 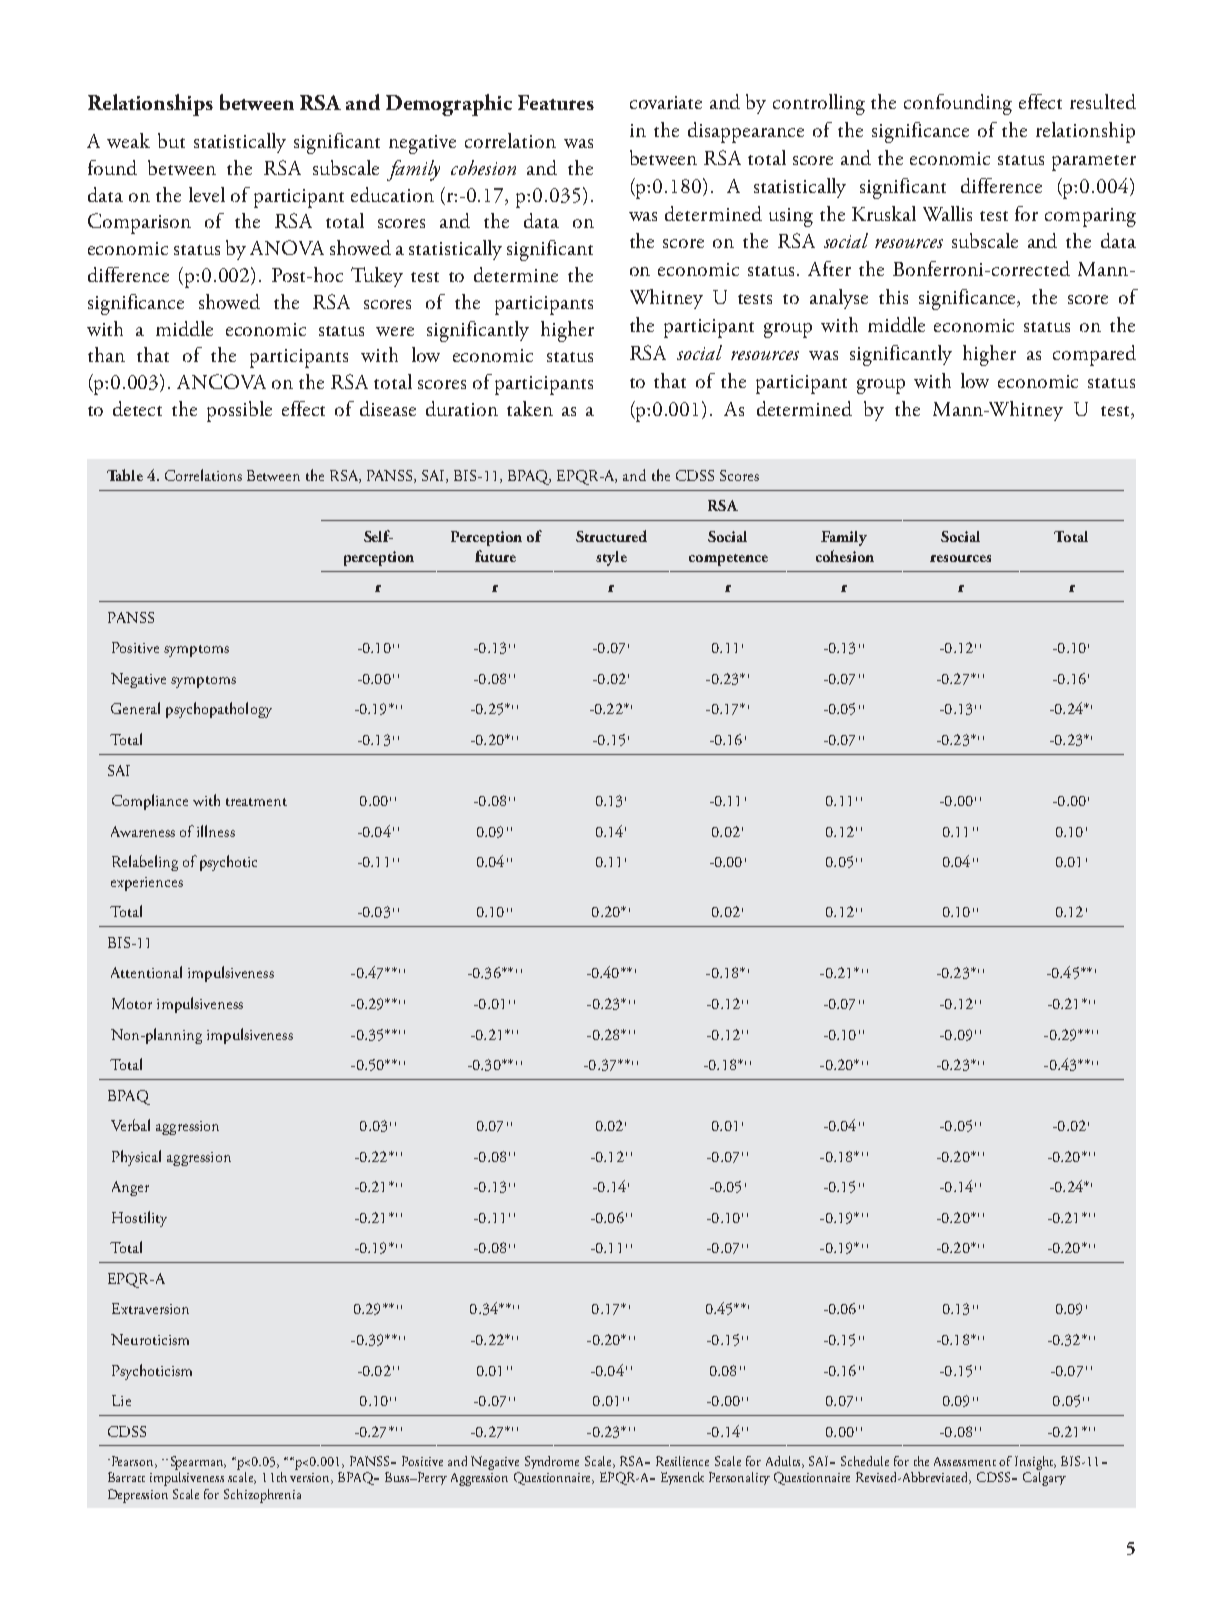 What do you see at coordinates (947, 213) in the screenshot?
I see `Wallis` at bounding box center [947, 213].
